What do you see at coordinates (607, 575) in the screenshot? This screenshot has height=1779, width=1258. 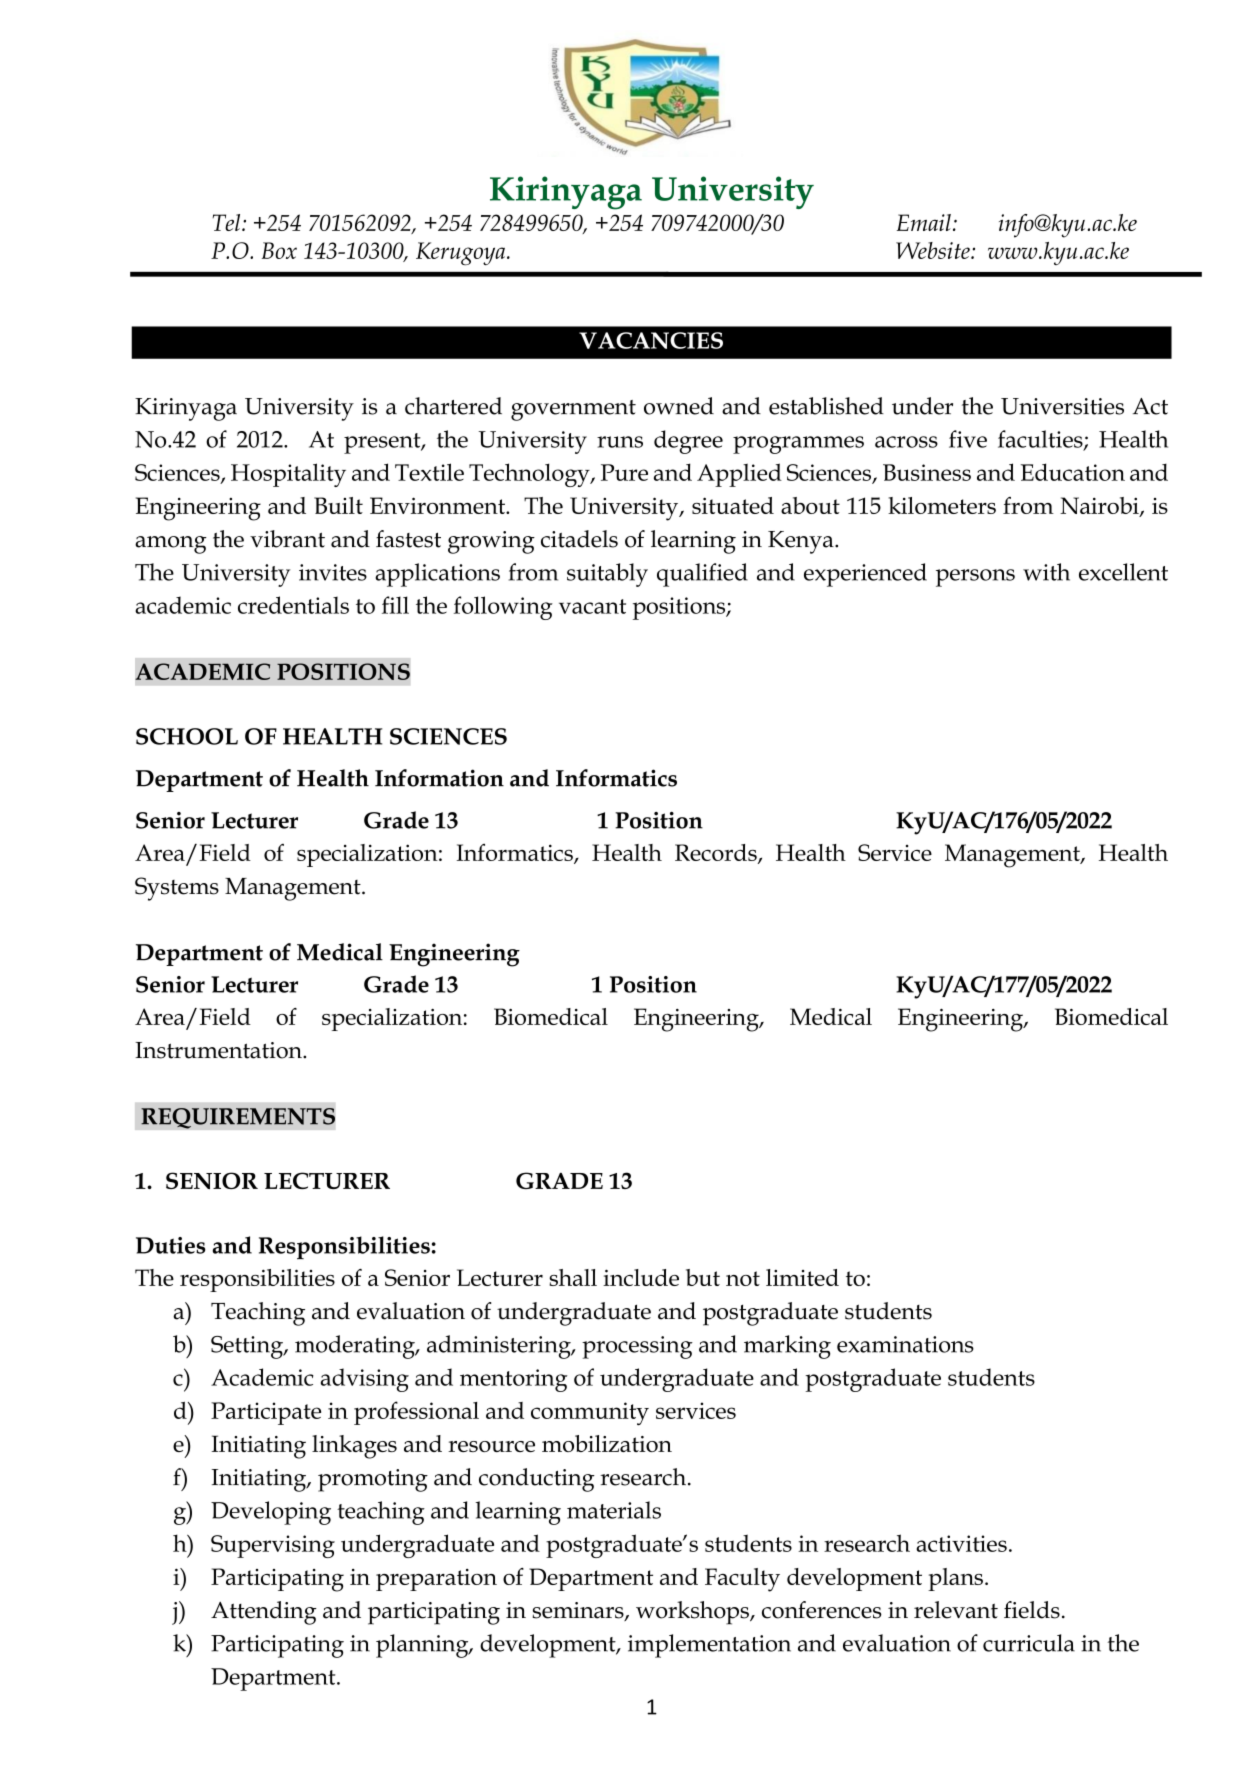 I see `suitably` at bounding box center [607, 575].
